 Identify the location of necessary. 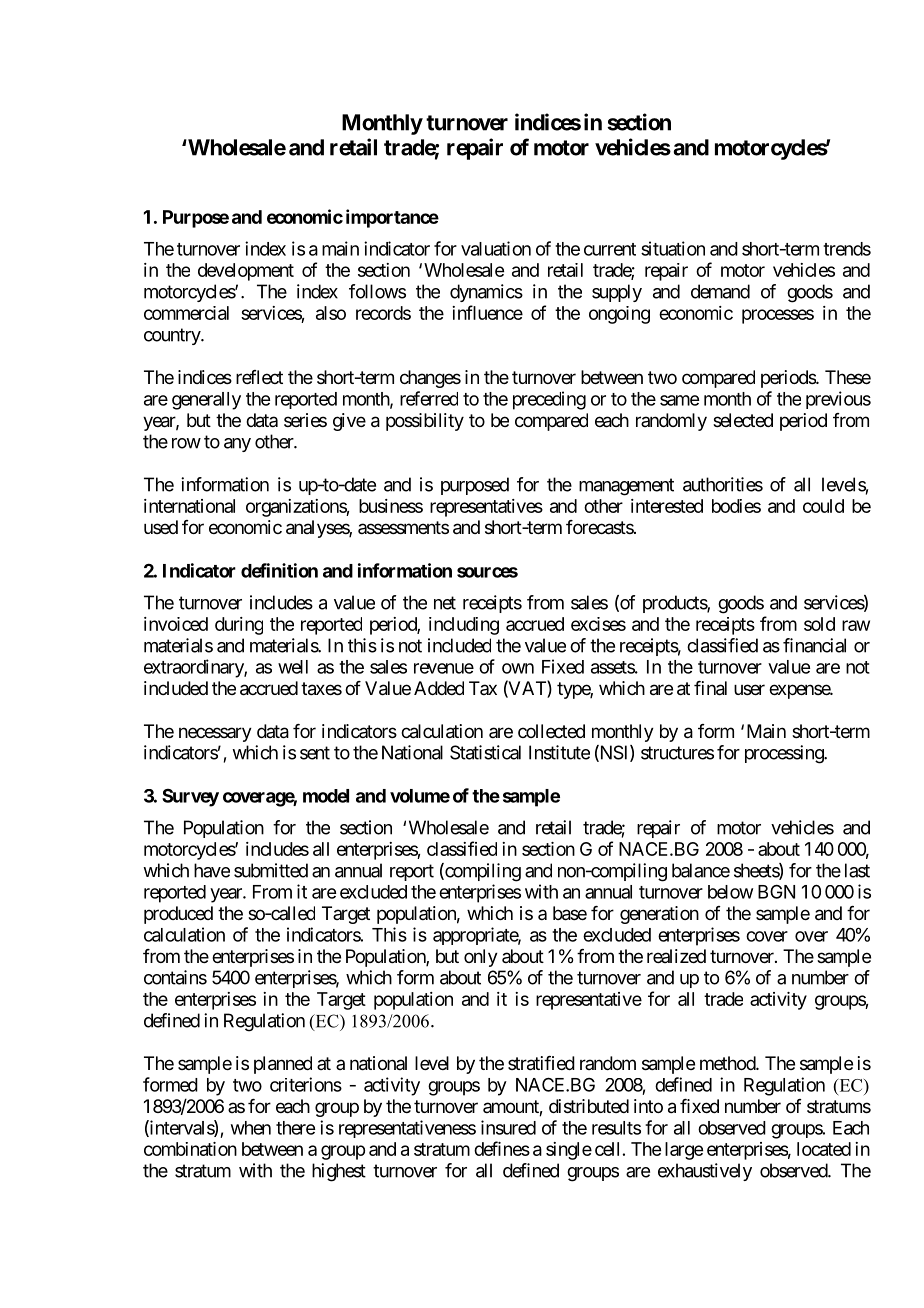
(215, 734).
